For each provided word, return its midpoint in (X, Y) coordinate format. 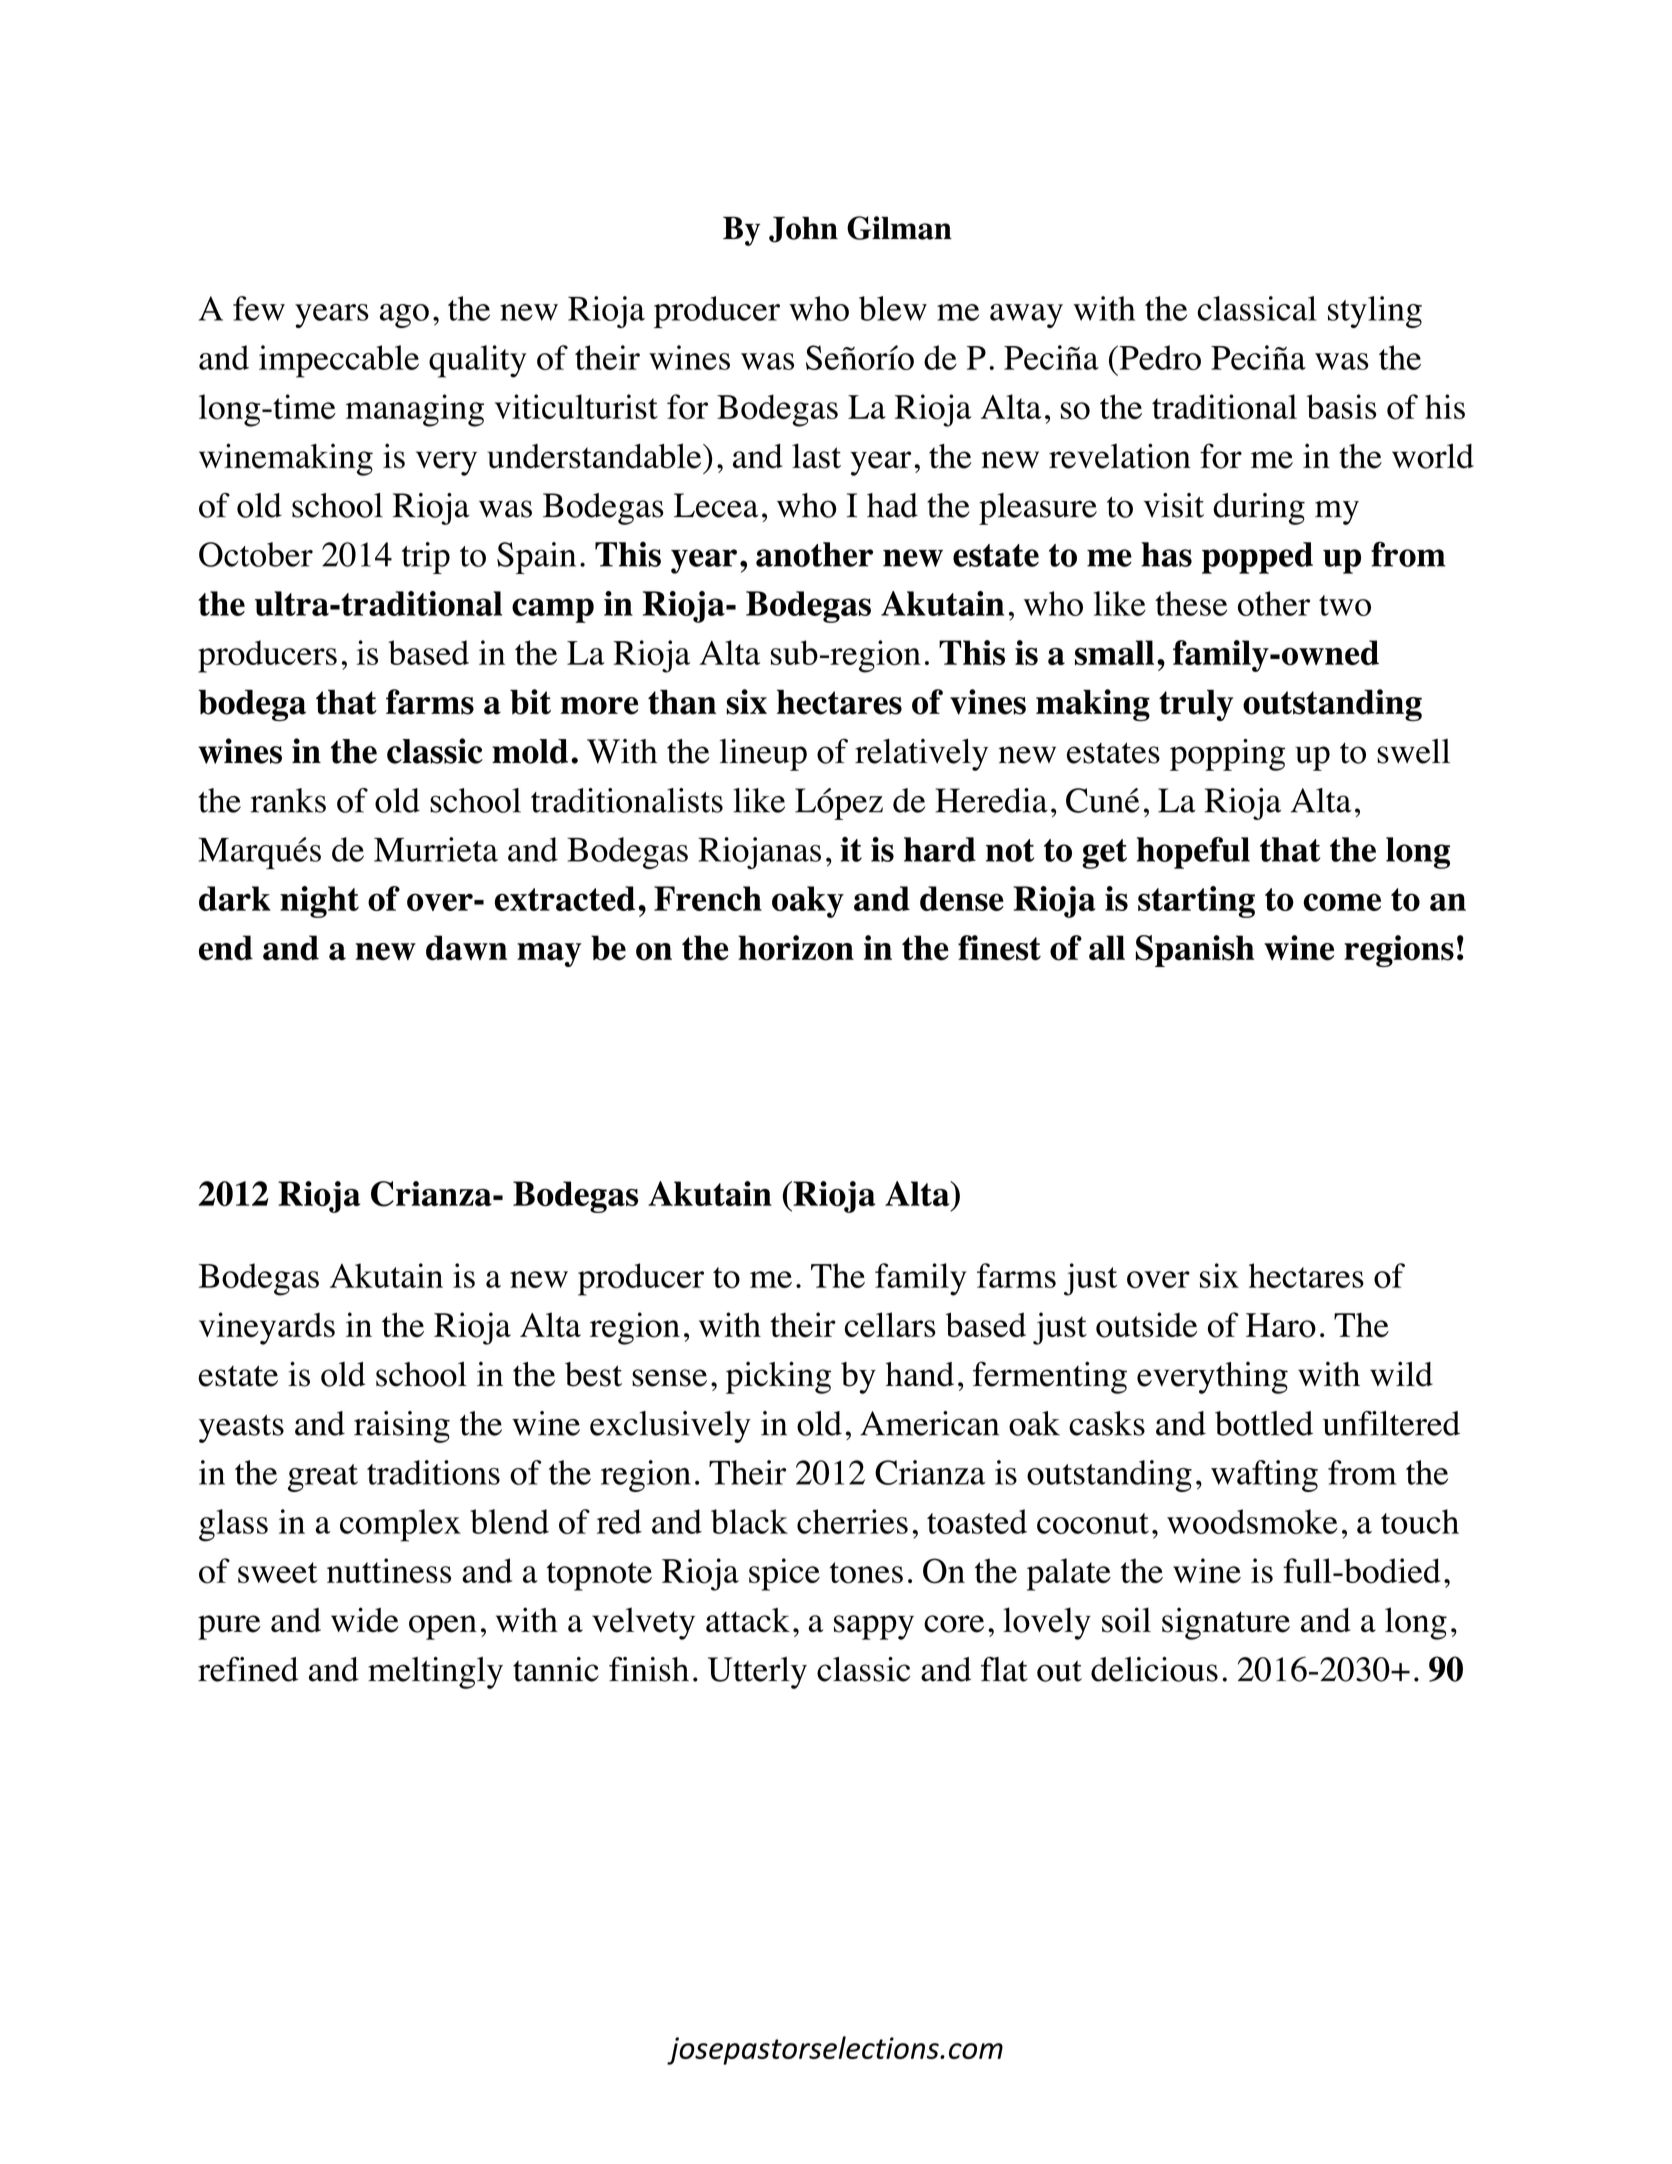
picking (778, 1377)
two (1345, 605)
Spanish (1195, 951)
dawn (466, 948)
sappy (874, 1627)
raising (402, 1427)
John (803, 229)
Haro (1281, 1325)
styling (1375, 312)
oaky (808, 902)
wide (365, 1620)
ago (404, 316)
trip (426, 558)
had (892, 505)
